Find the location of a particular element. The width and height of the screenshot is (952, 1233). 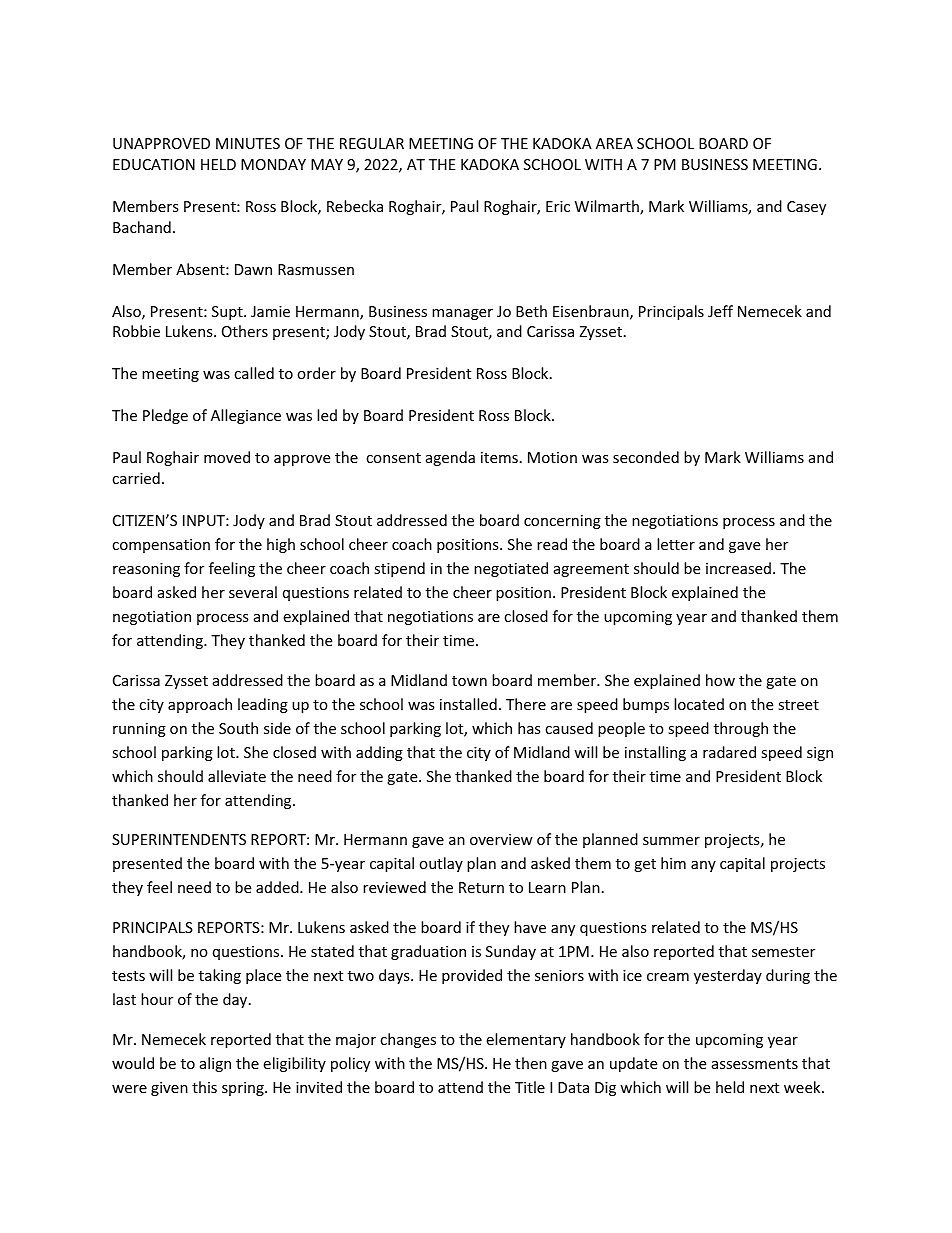

seconded is located at coordinates (646, 457).
